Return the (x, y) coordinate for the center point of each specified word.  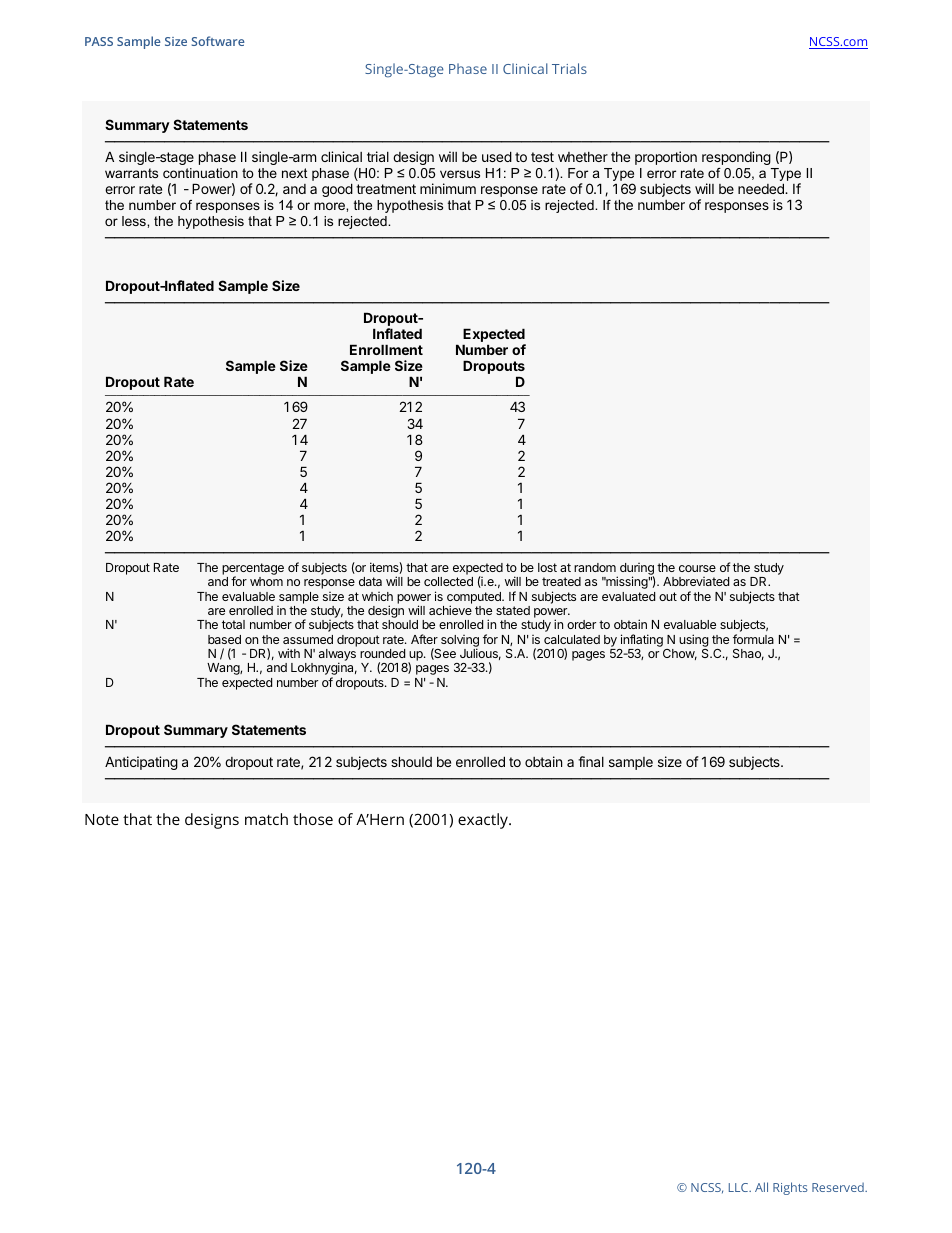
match (266, 819)
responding (736, 158)
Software (218, 41)
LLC (740, 1187)
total (233, 624)
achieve (450, 610)
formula (753, 639)
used (497, 156)
